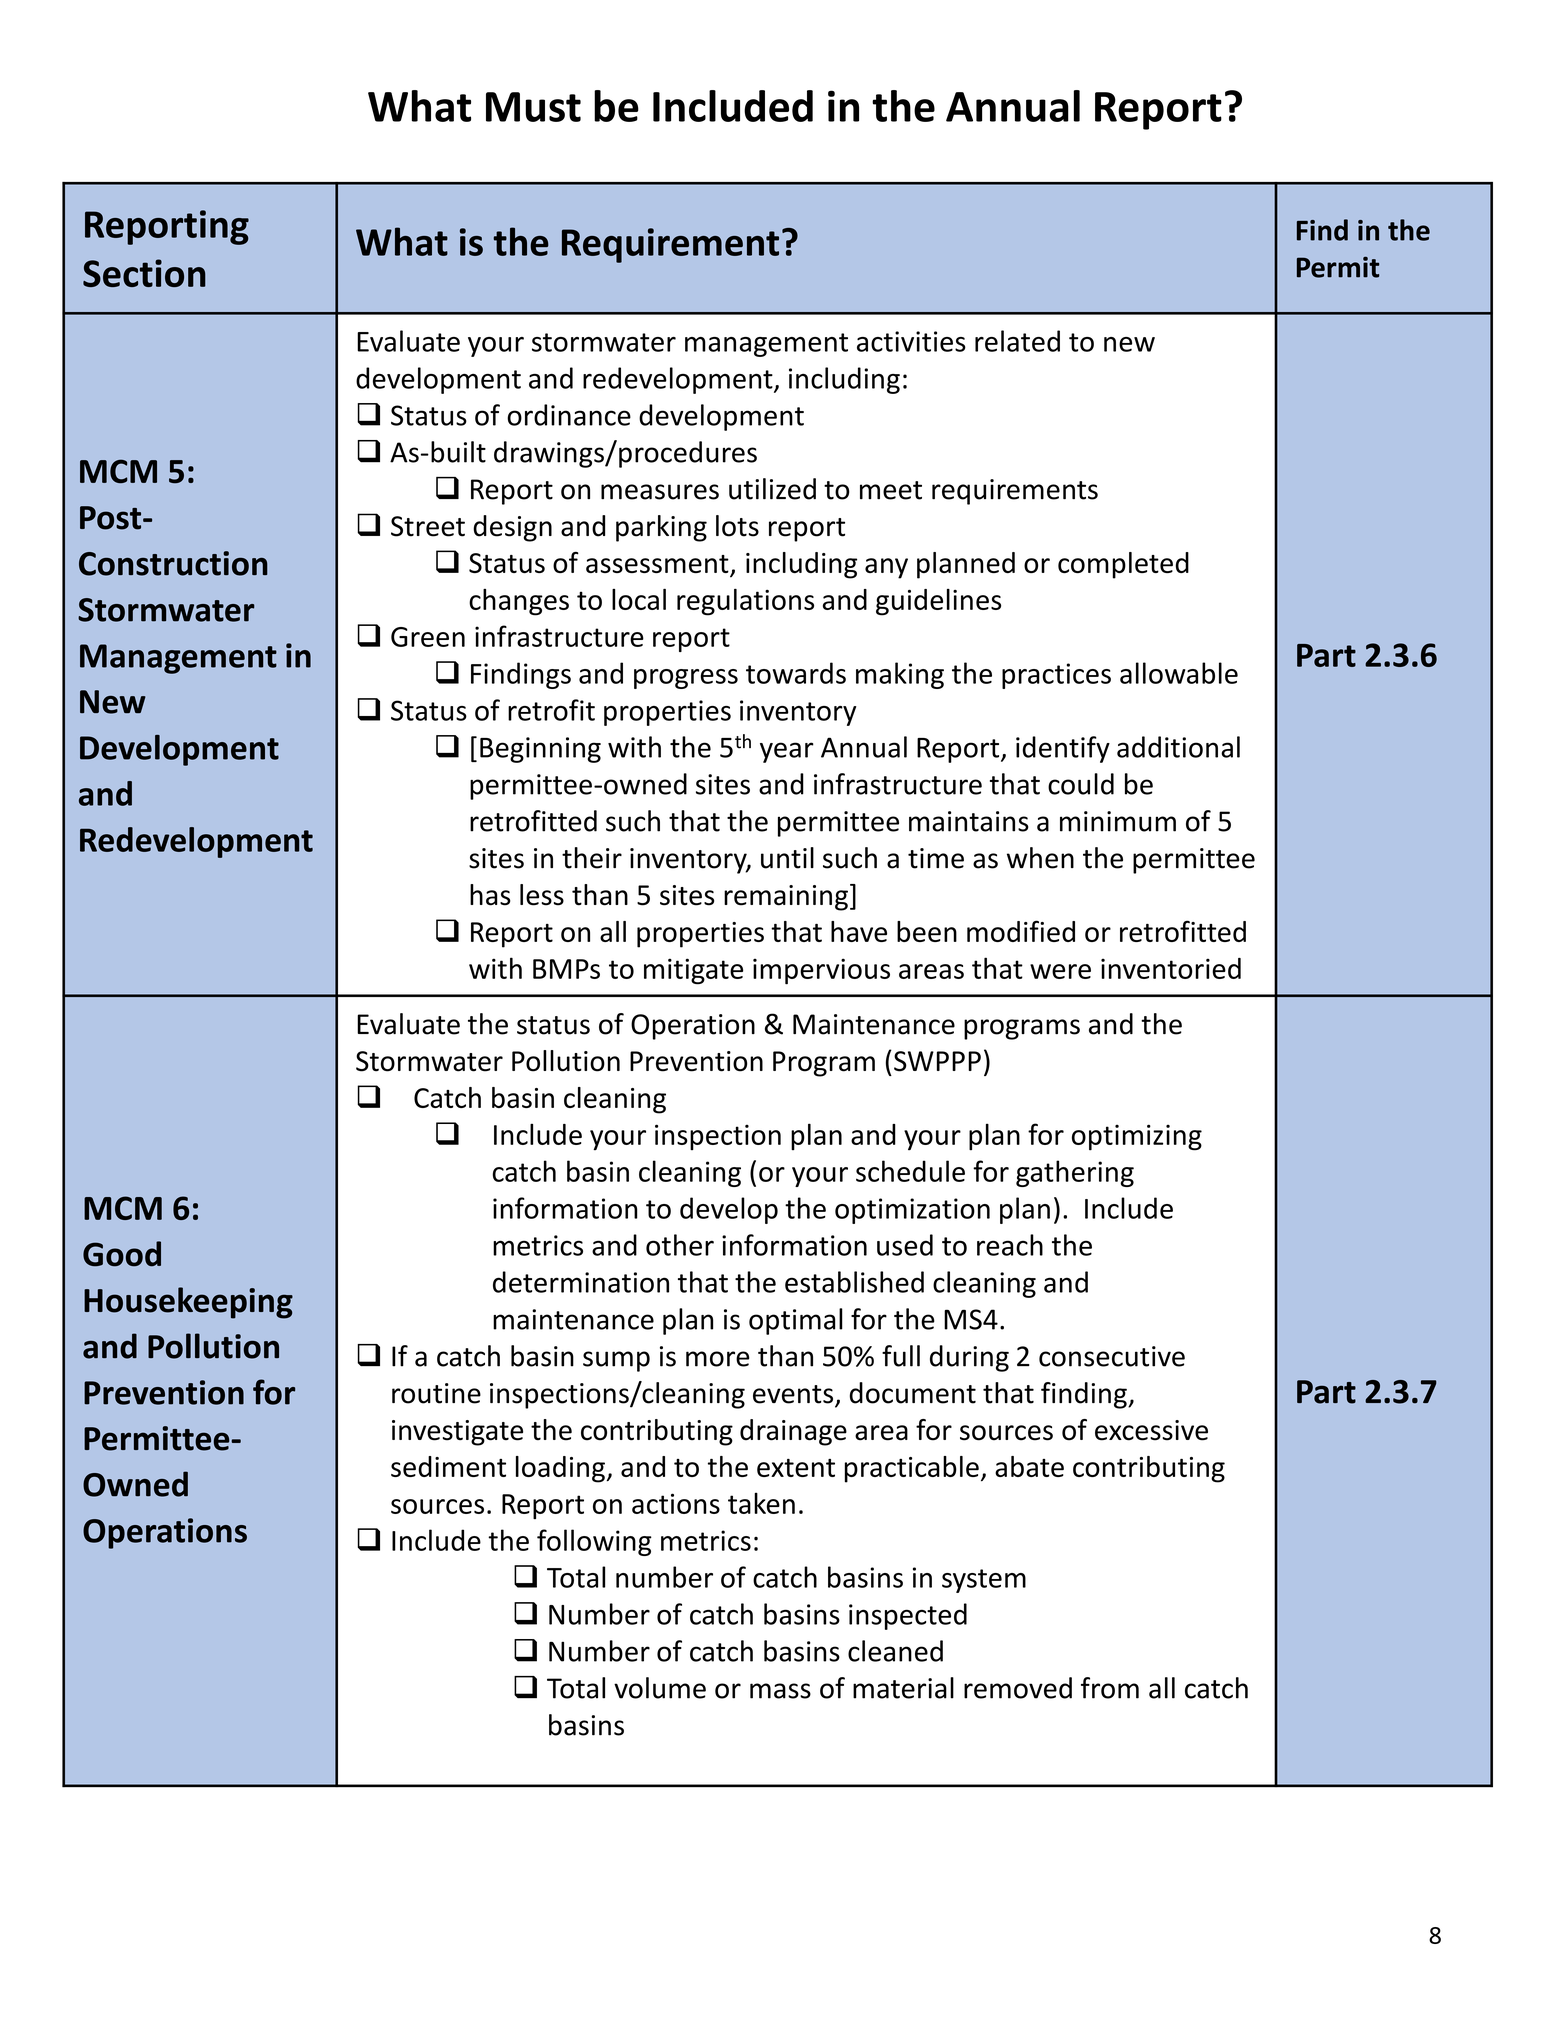  What do you see at coordinates (1018, 1688) in the screenshot?
I see `removed` at bounding box center [1018, 1688].
